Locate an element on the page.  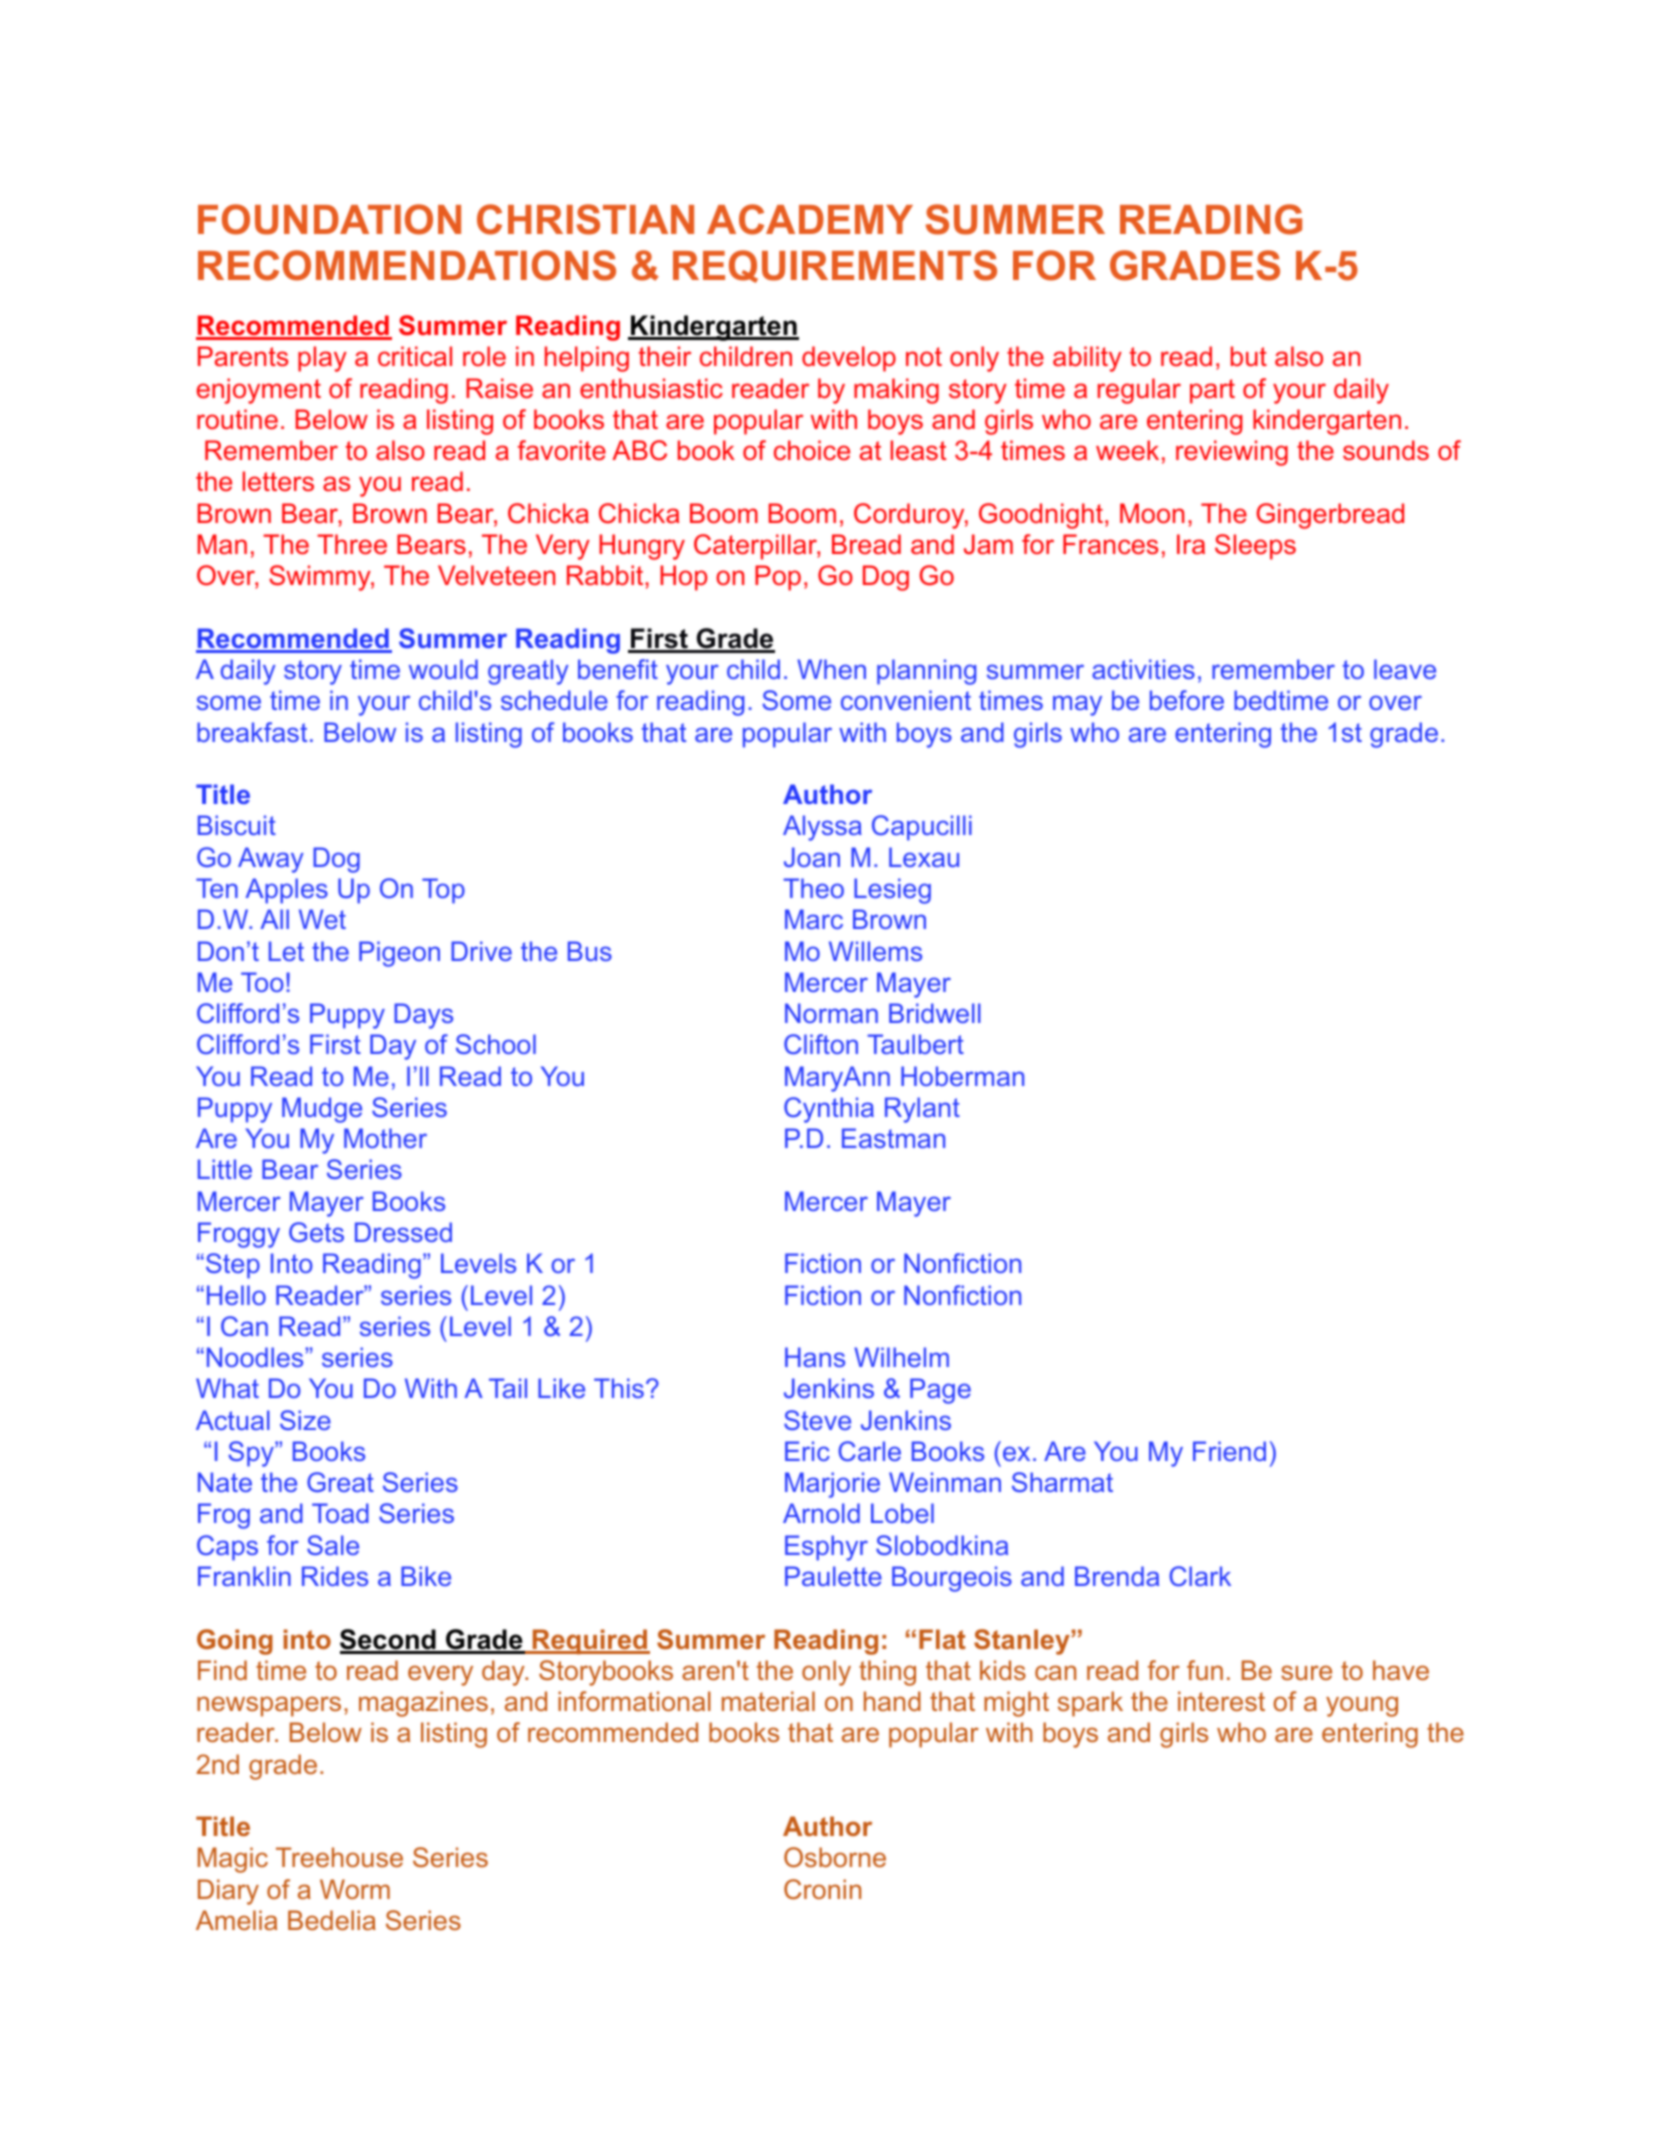
Friend is located at coordinates (1229, 1451).
